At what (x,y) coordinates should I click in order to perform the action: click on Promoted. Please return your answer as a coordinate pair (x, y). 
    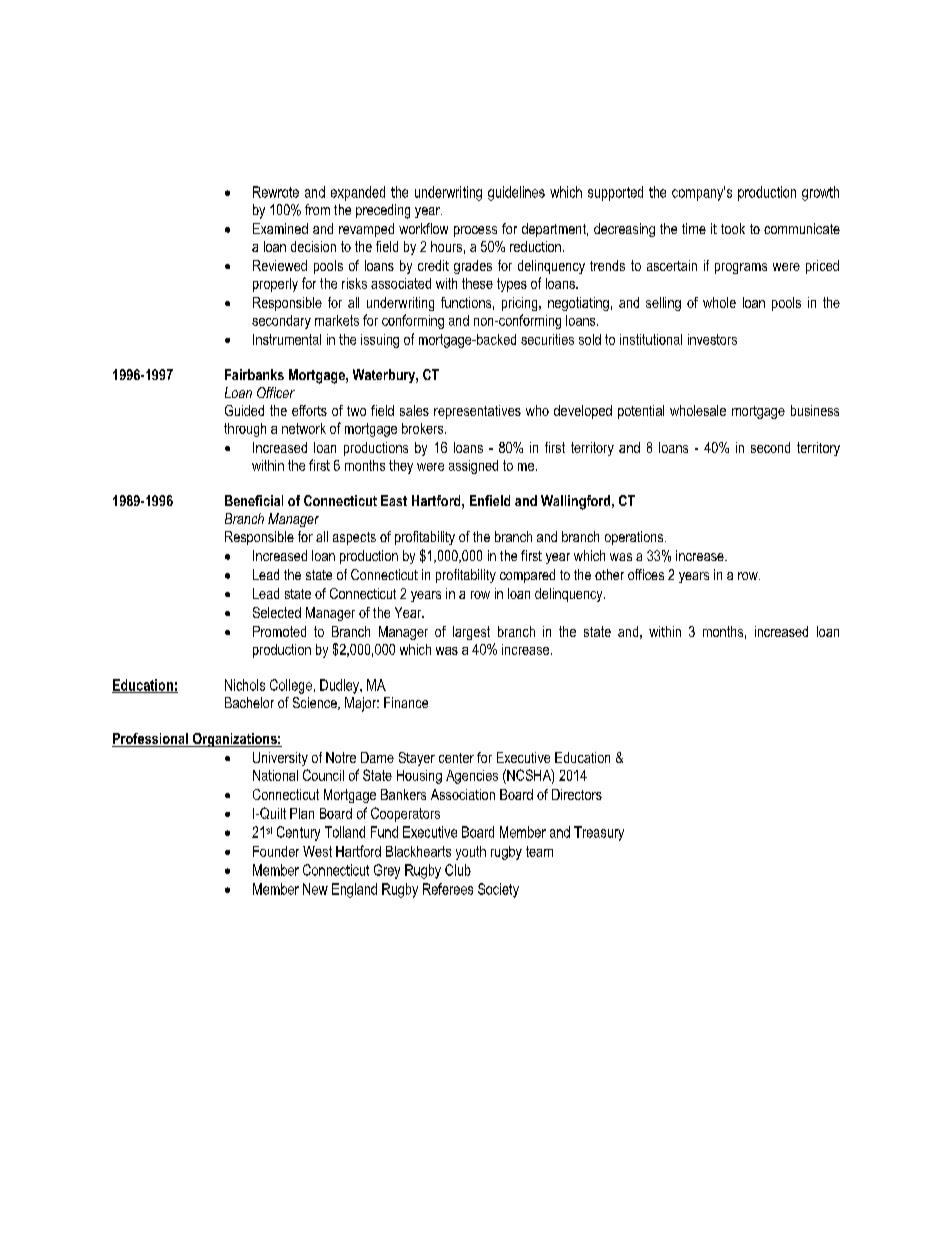
    Looking at the image, I should click on (279, 631).
